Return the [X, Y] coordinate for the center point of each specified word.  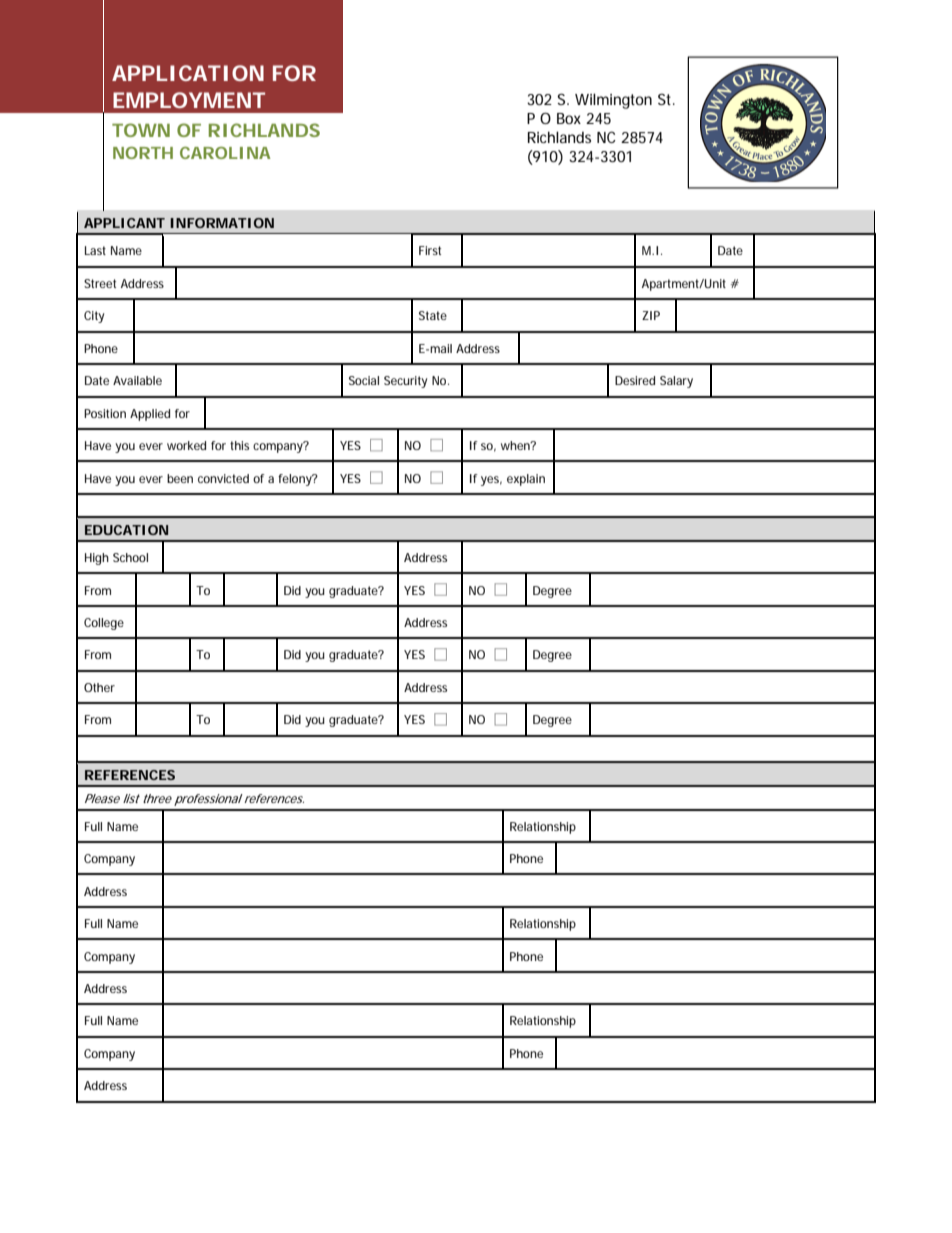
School [130, 557]
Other [99, 687]
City [94, 317]
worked [186, 445]
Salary [676, 382]
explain [526, 480]
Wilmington [613, 101]
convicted [223, 478]
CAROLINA [225, 153]
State [433, 315]
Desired [635, 380]
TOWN [141, 130]
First [430, 250]
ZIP [651, 315]
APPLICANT [124, 223]
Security [405, 382]
